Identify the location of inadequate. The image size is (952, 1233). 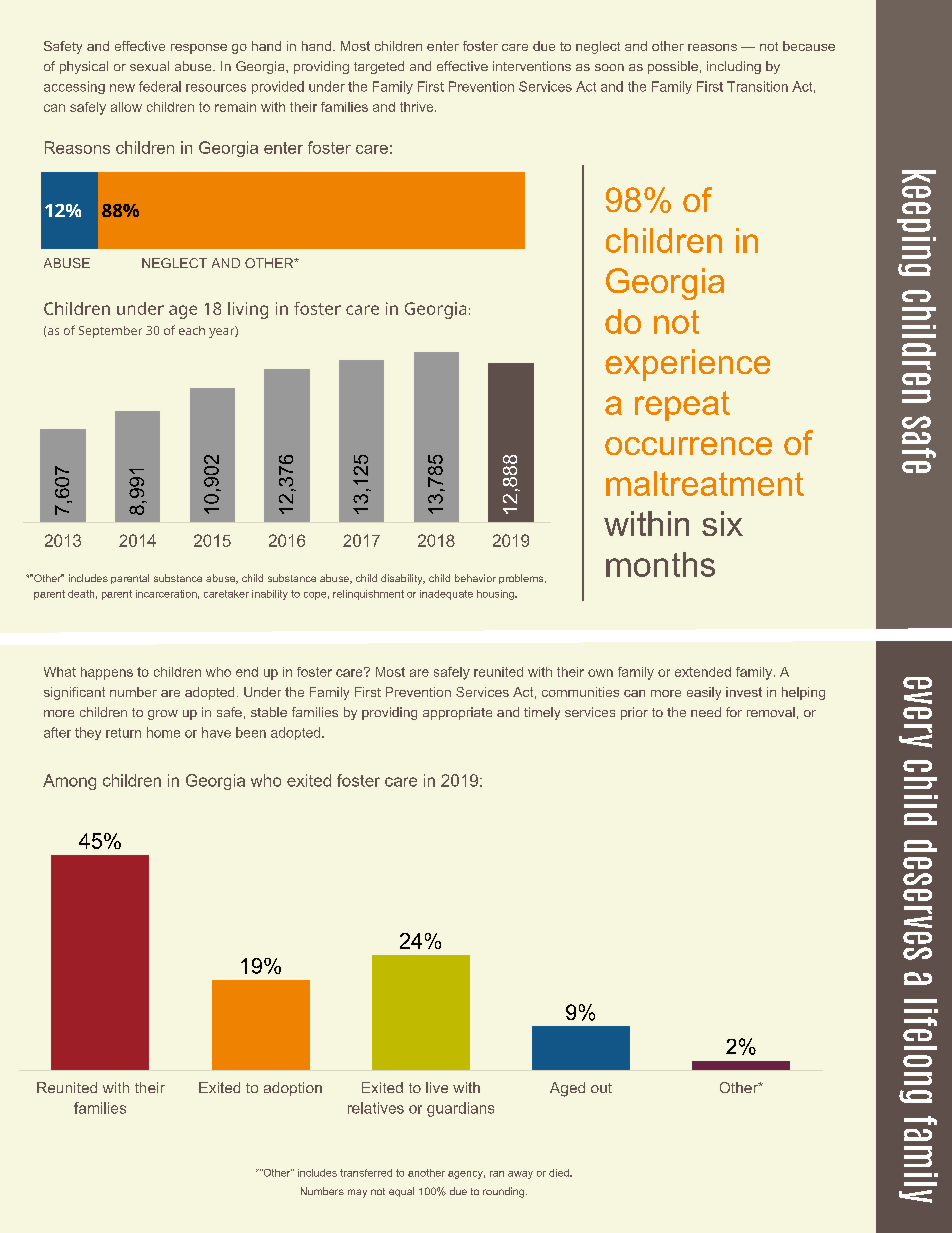
(446, 595).
